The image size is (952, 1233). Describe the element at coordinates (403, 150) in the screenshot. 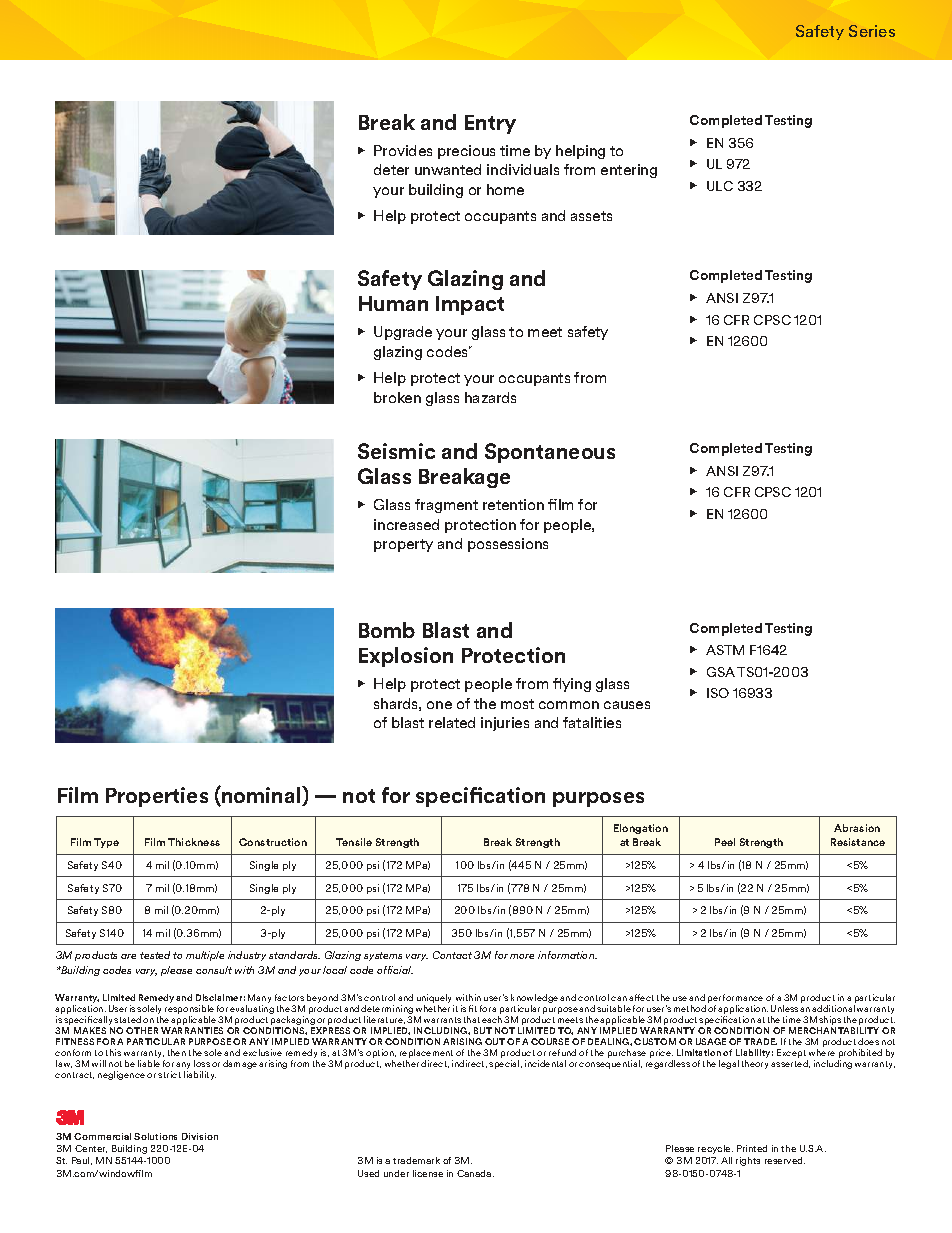

I see `Provides` at that location.
